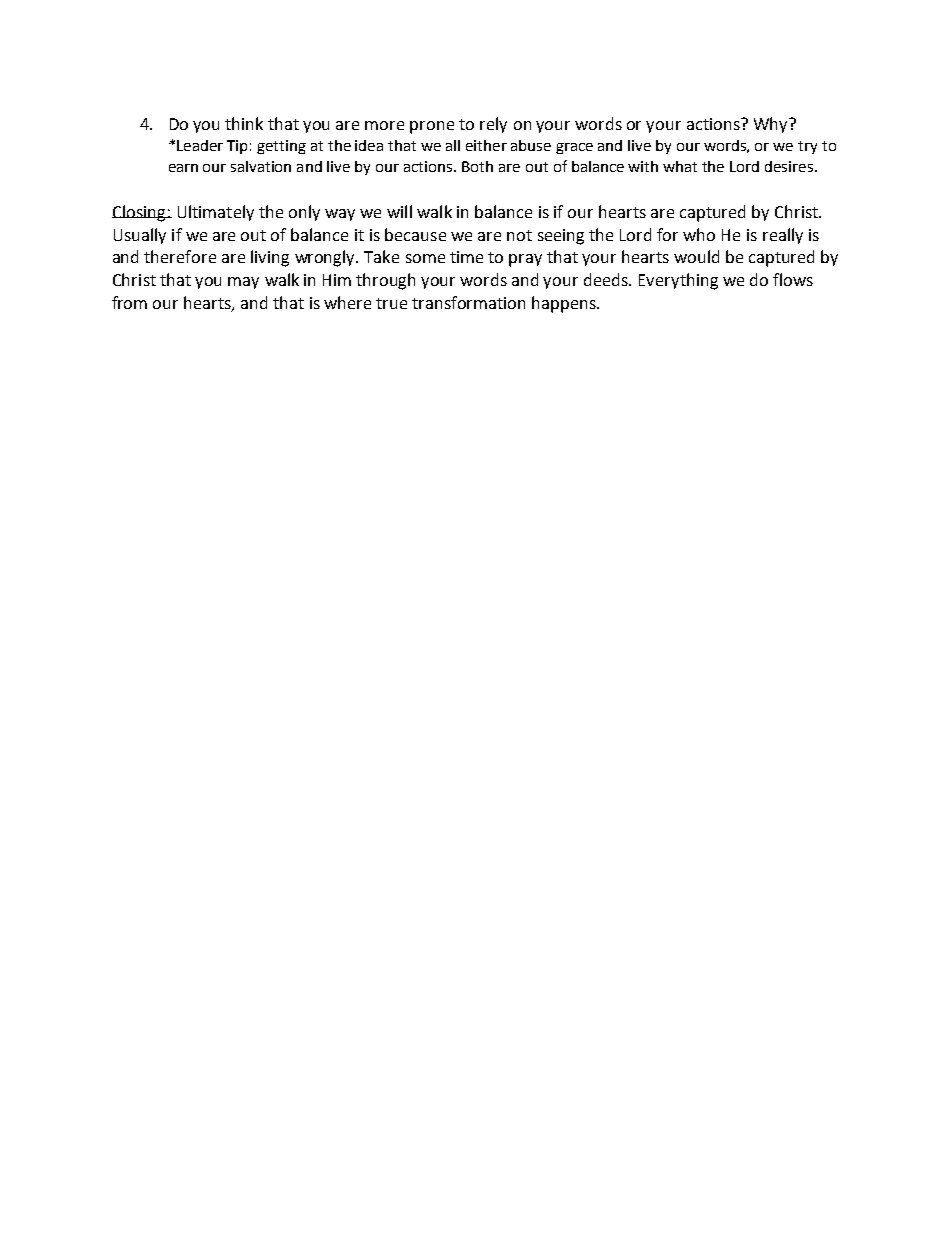  I want to click on because, so click(415, 234).
